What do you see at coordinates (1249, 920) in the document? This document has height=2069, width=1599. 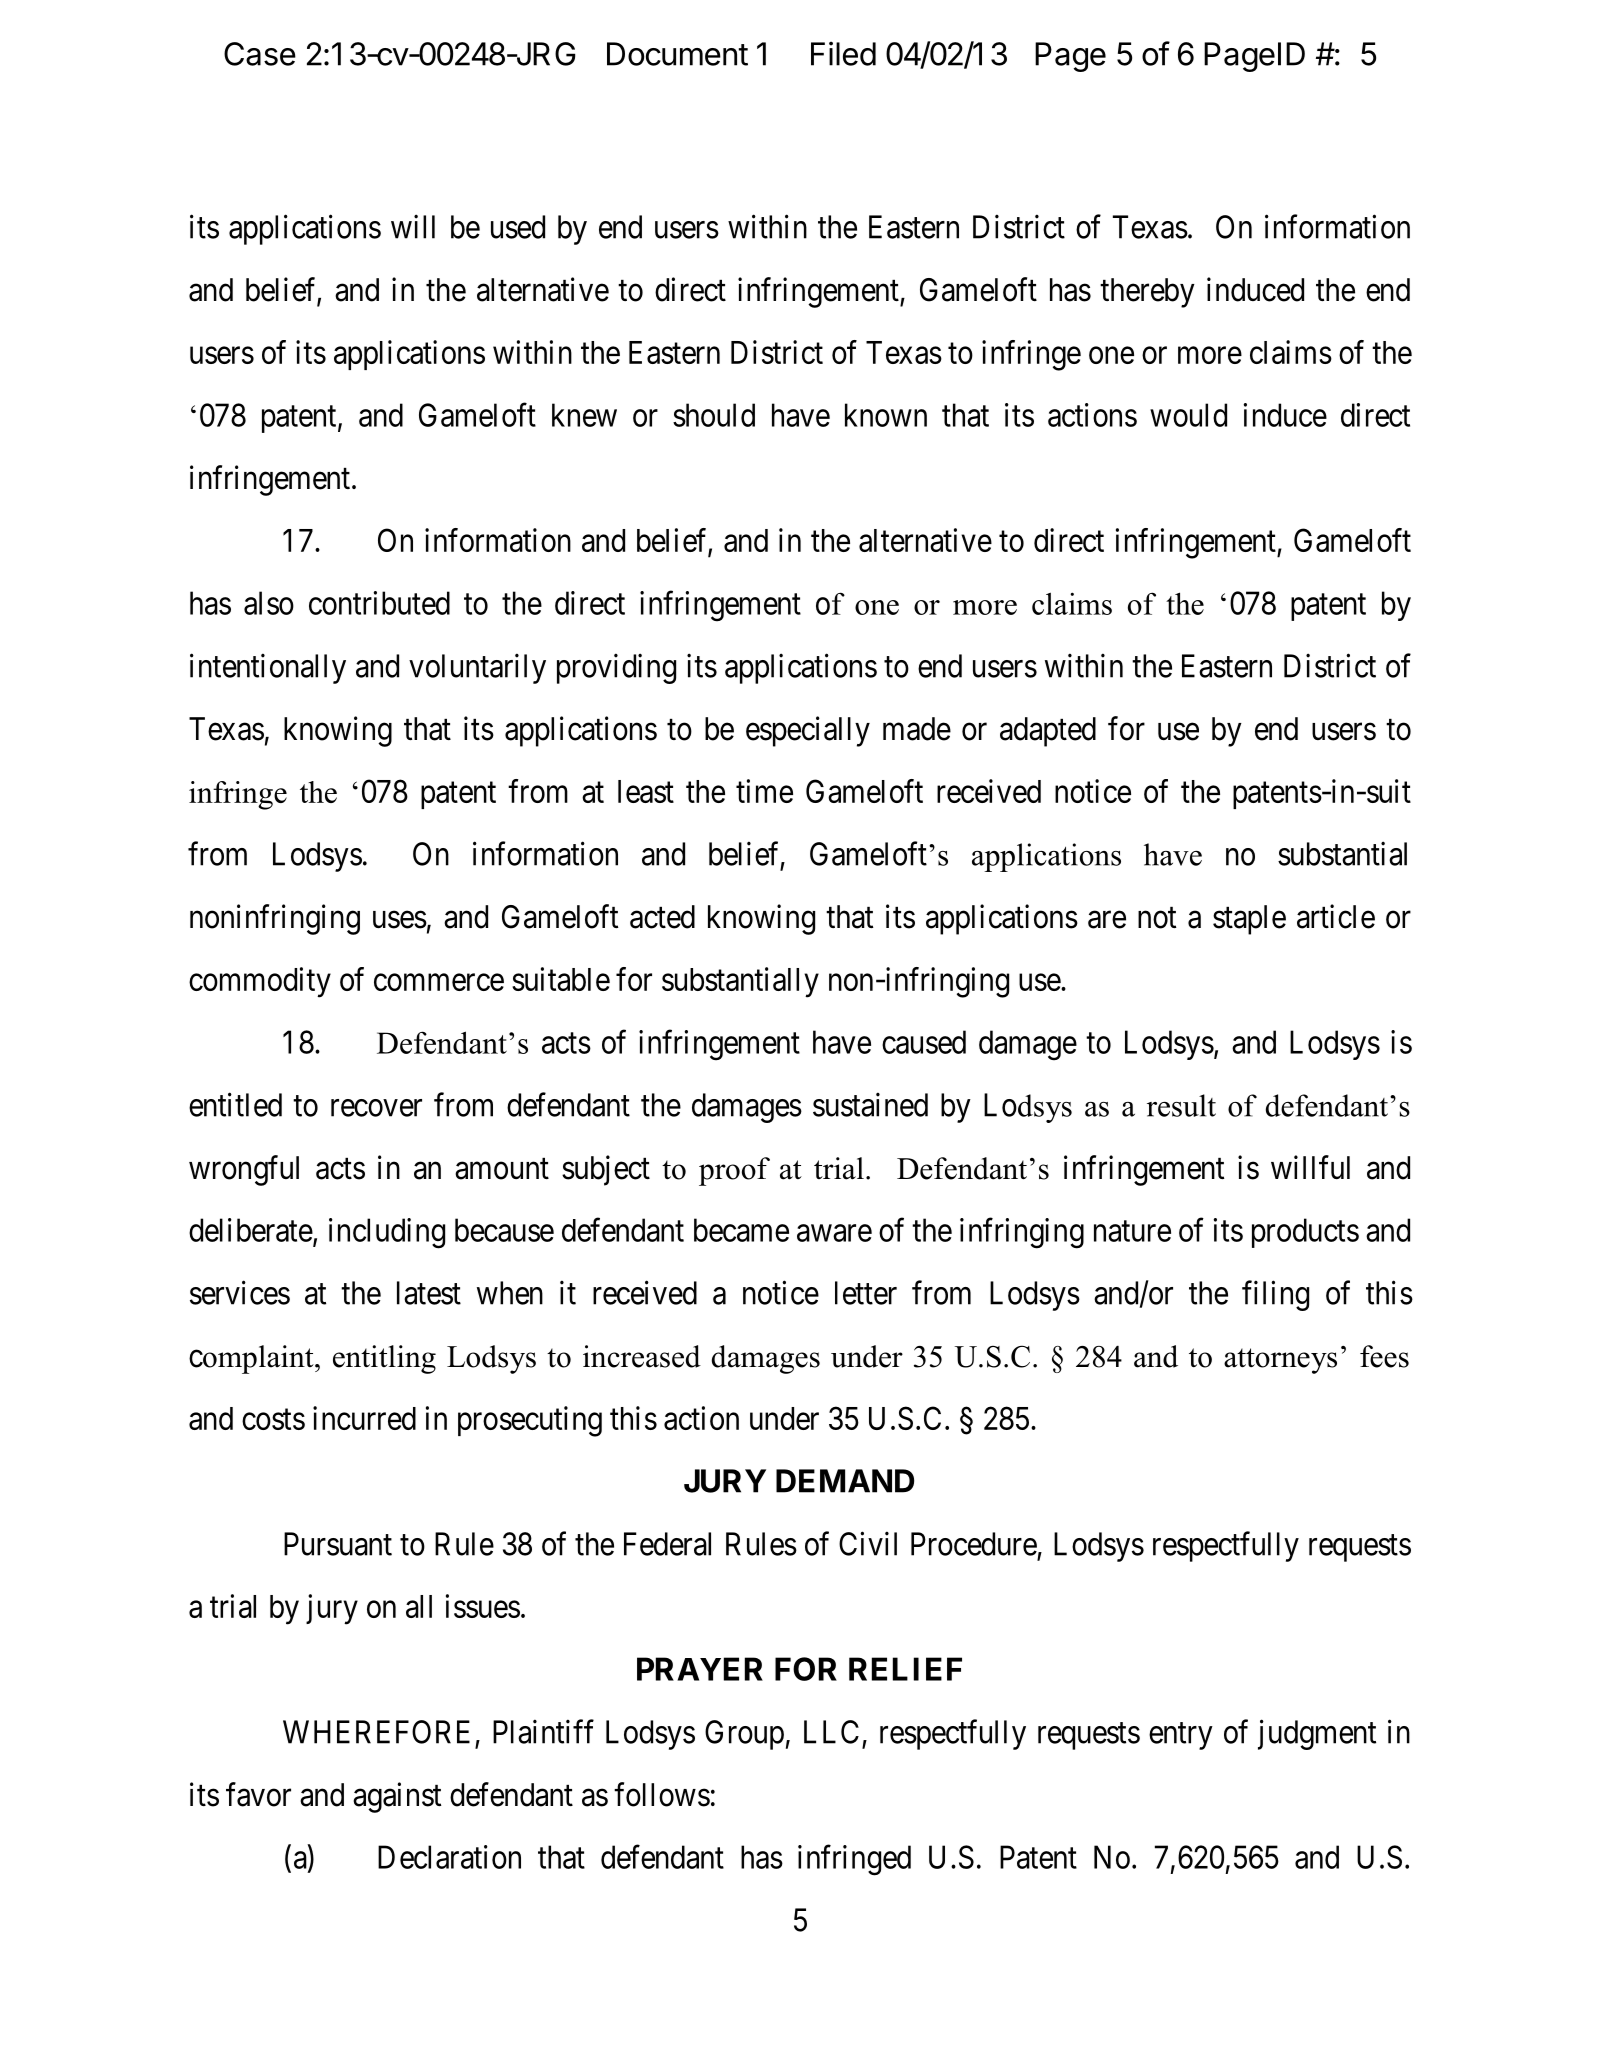 I see `staple` at bounding box center [1249, 920].
